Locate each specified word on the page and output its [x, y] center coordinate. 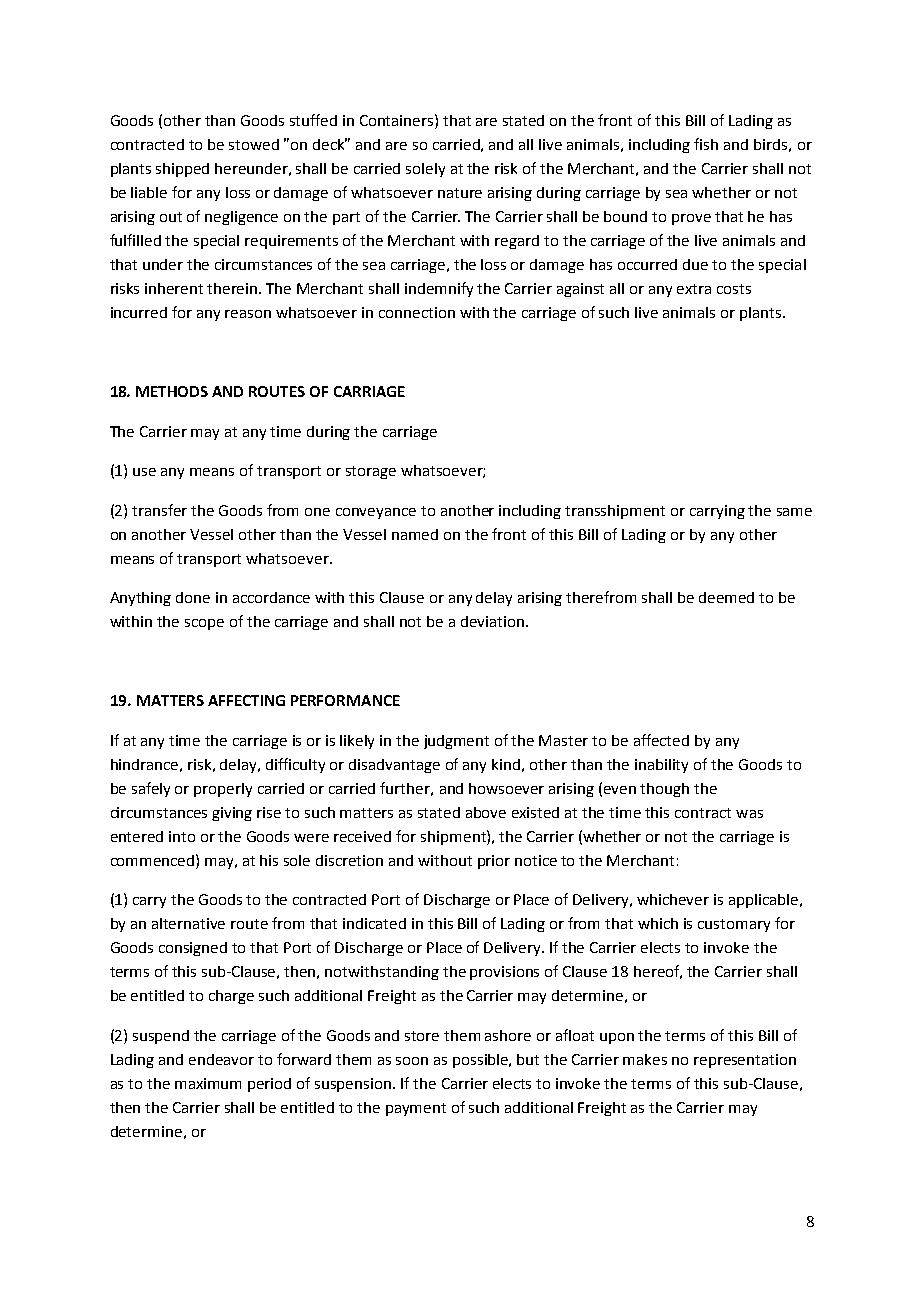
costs [734, 289]
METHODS [172, 391]
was [749, 814]
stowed [254, 144]
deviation [494, 621]
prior [494, 862]
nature [460, 193]
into [182, 836]
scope [204, 624]
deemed [726, 597]
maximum [208, 1083]
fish [706, 144]
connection [417, 312]
